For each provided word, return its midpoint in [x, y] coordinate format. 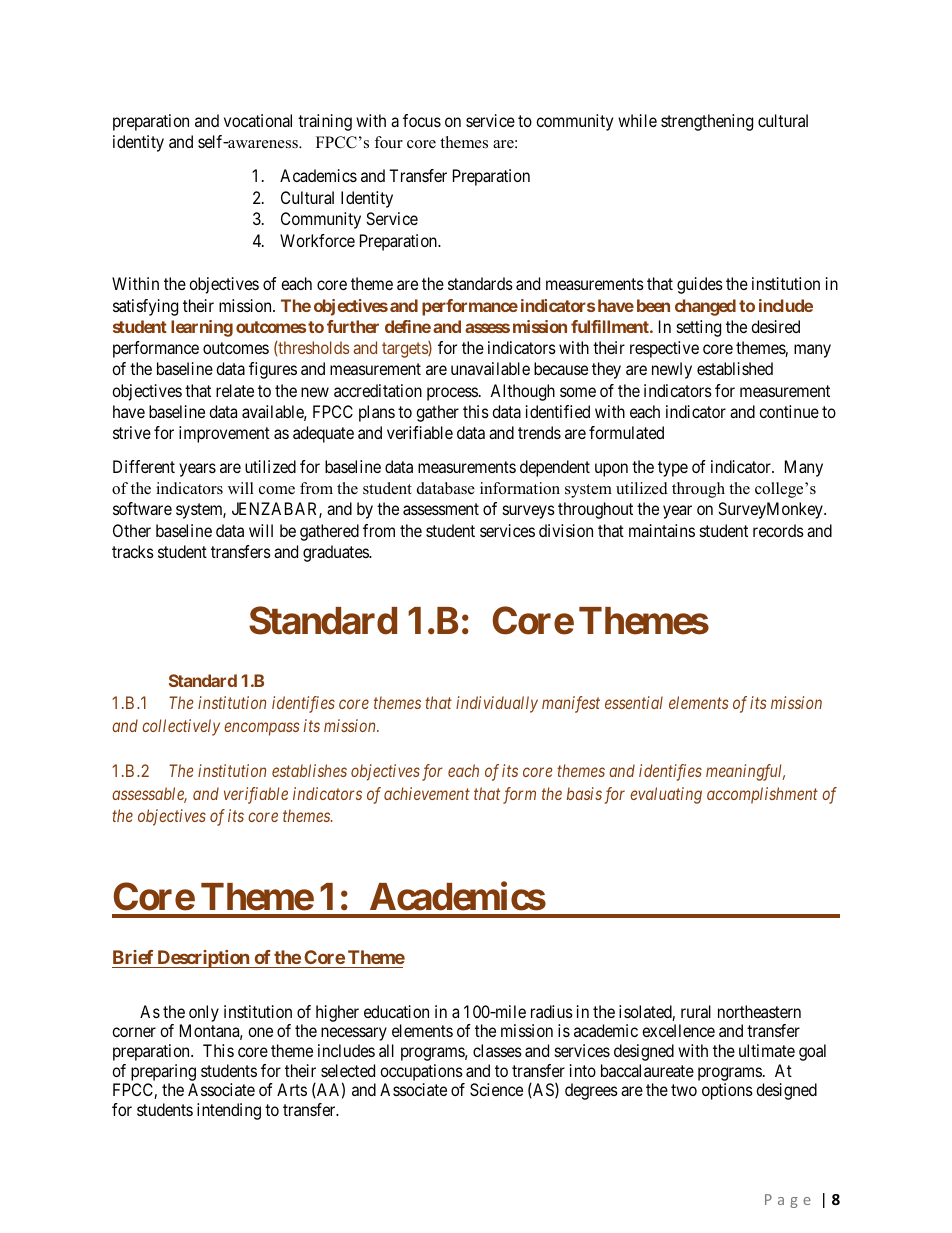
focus [422, 120]
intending [229, 1111]
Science [496, 1089]
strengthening [707, 122]
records [778, 530]
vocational [258, 120]
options [727, 1091]
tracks [133, 551]
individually [497, 704]
